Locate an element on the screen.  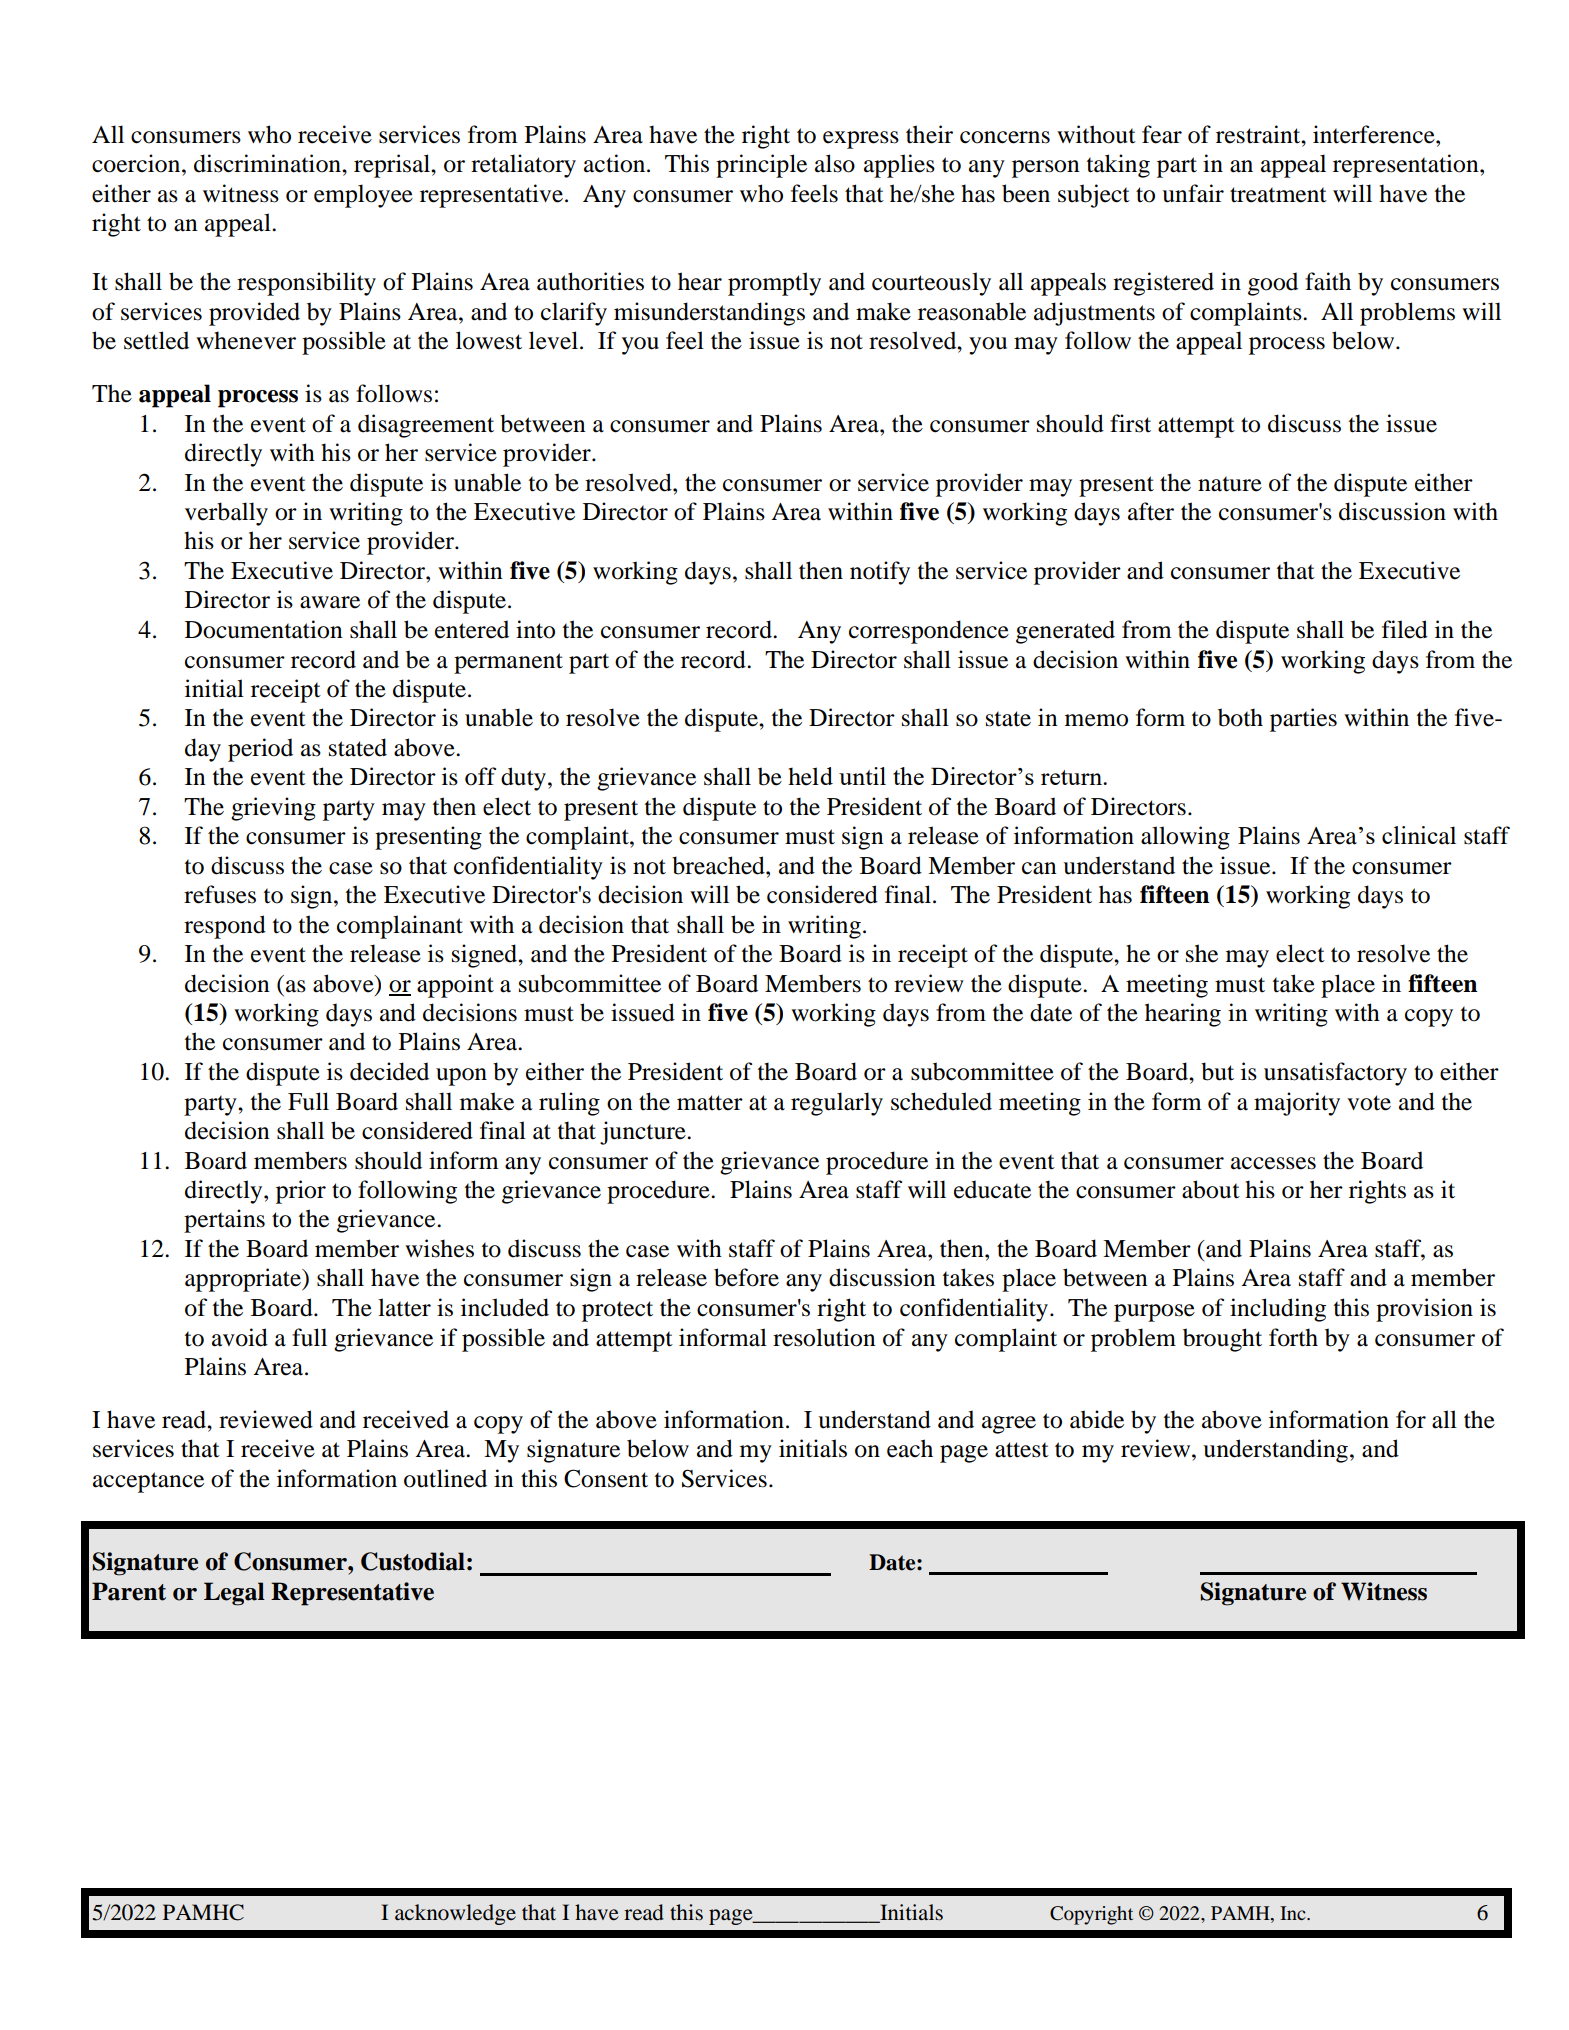
acknowledge is located at coordinates (455, 1914).
